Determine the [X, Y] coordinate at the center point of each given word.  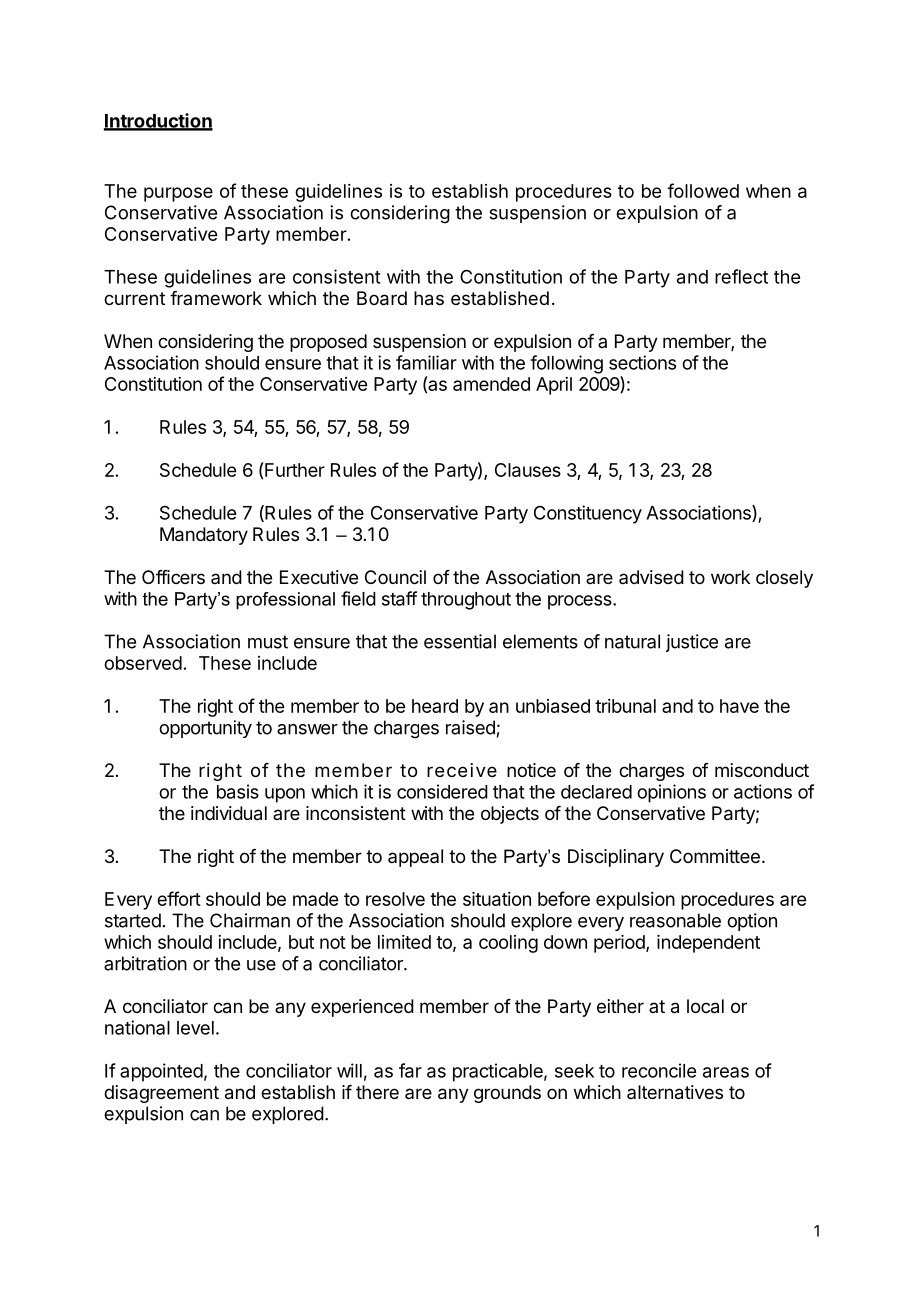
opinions [671, 793]
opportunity [205, 729]
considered [442, 791]
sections [642, 362]
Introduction [158, 121]
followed [703, 190]
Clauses [528, 470]
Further [294, 469]
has [429, 298]
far [410, 1070]
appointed [161, 1072]
